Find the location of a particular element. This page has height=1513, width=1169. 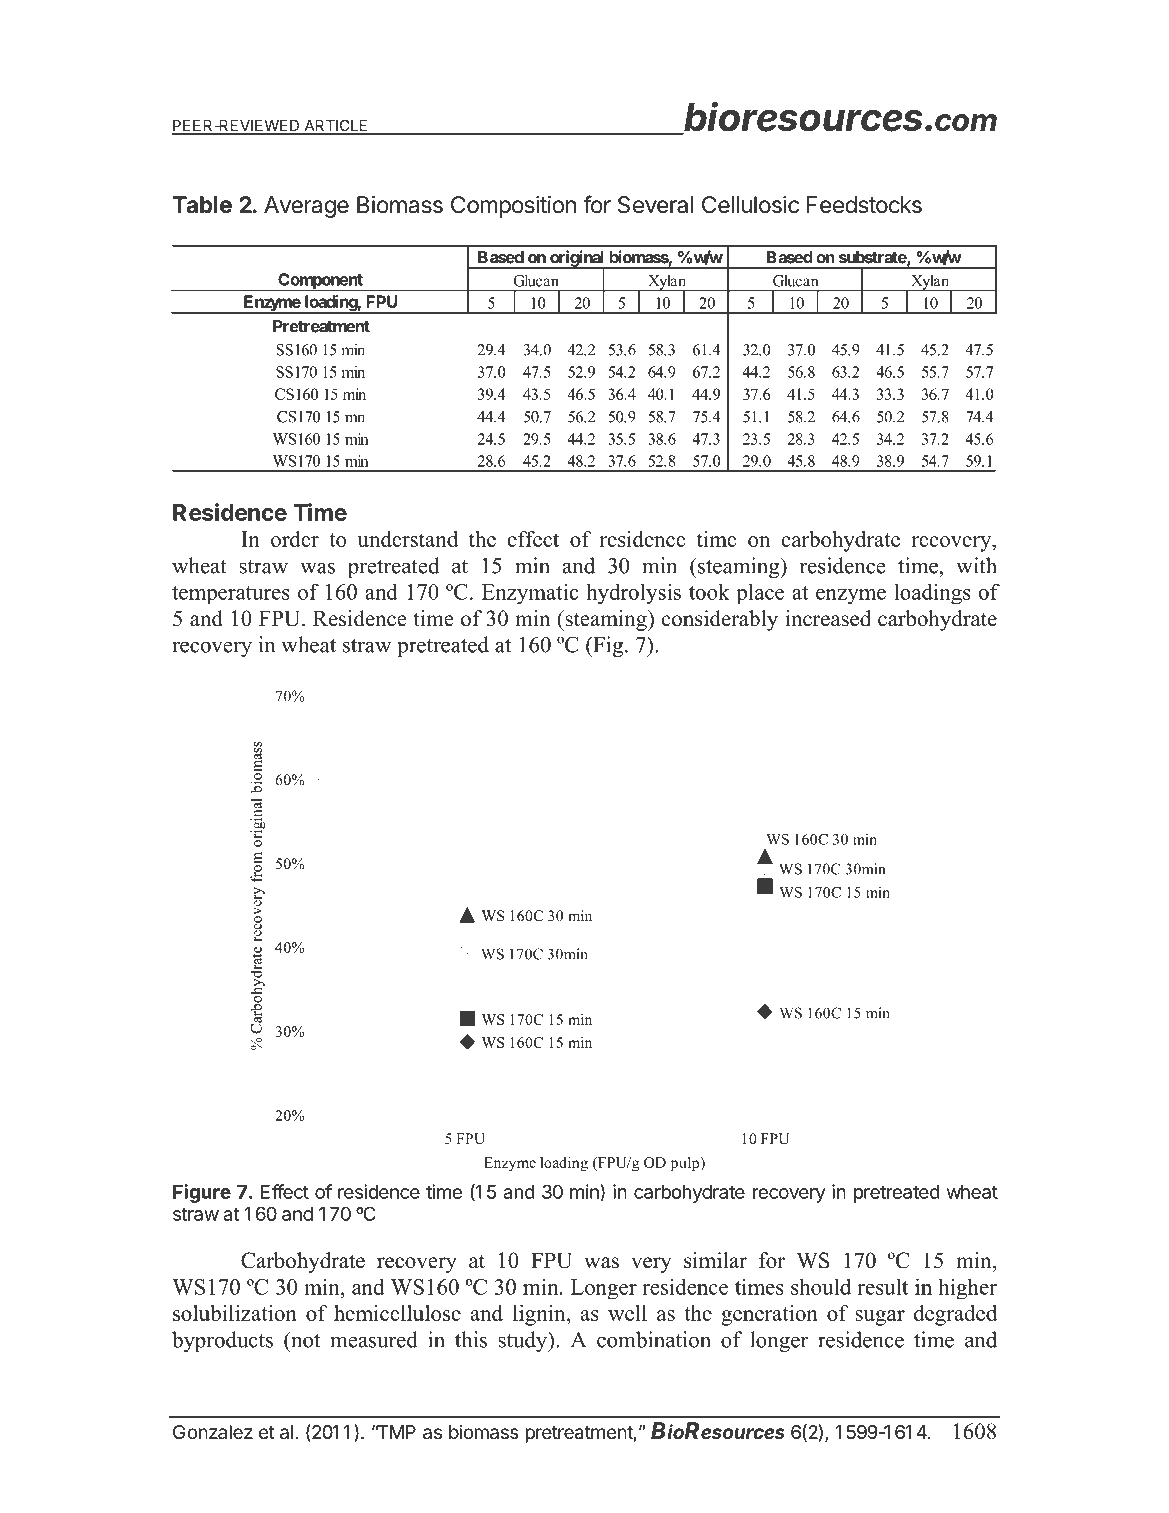

order is located at coordinates (295, 539).
